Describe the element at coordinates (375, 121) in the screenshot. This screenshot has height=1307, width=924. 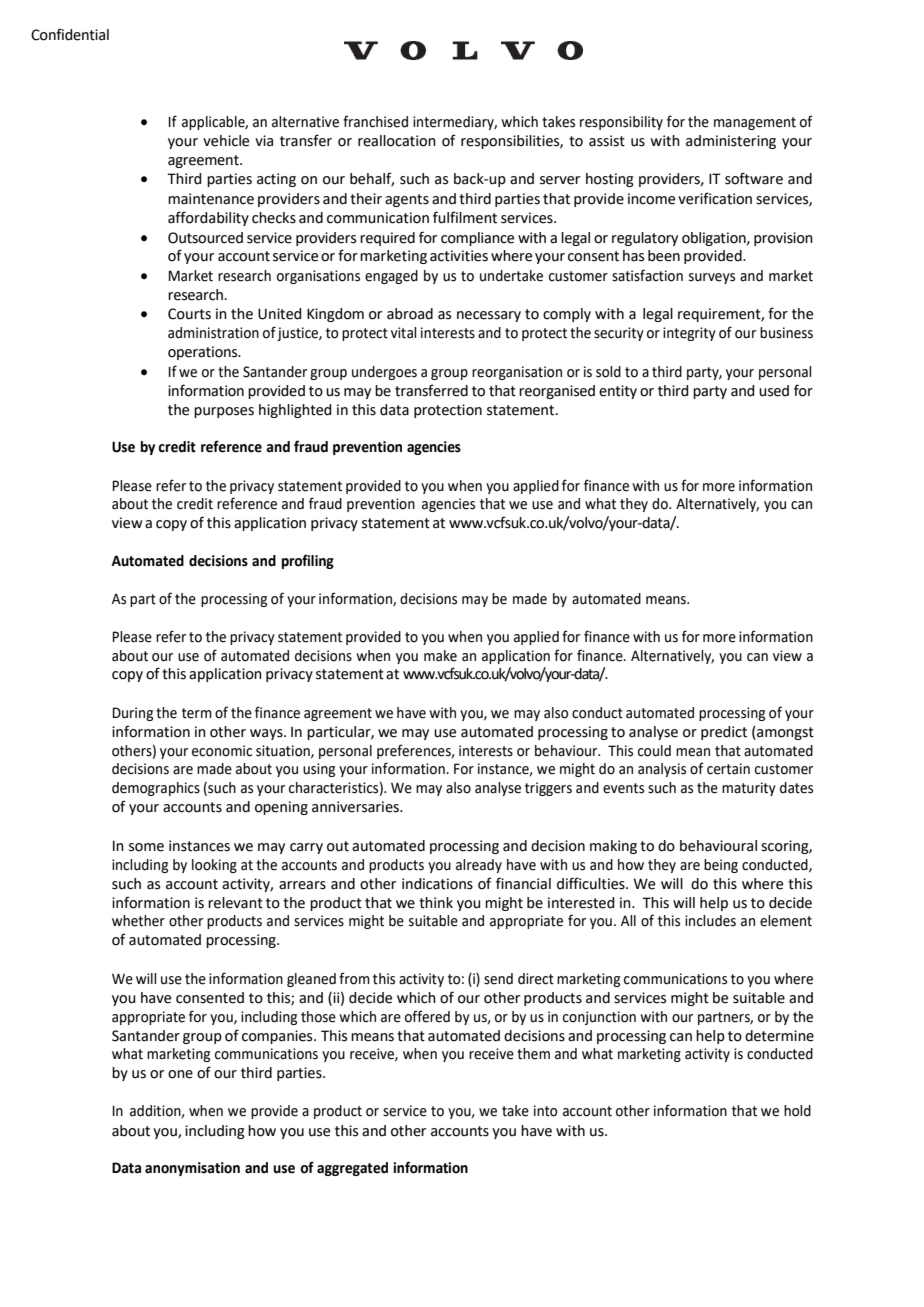
I see `franchised` at that location.
